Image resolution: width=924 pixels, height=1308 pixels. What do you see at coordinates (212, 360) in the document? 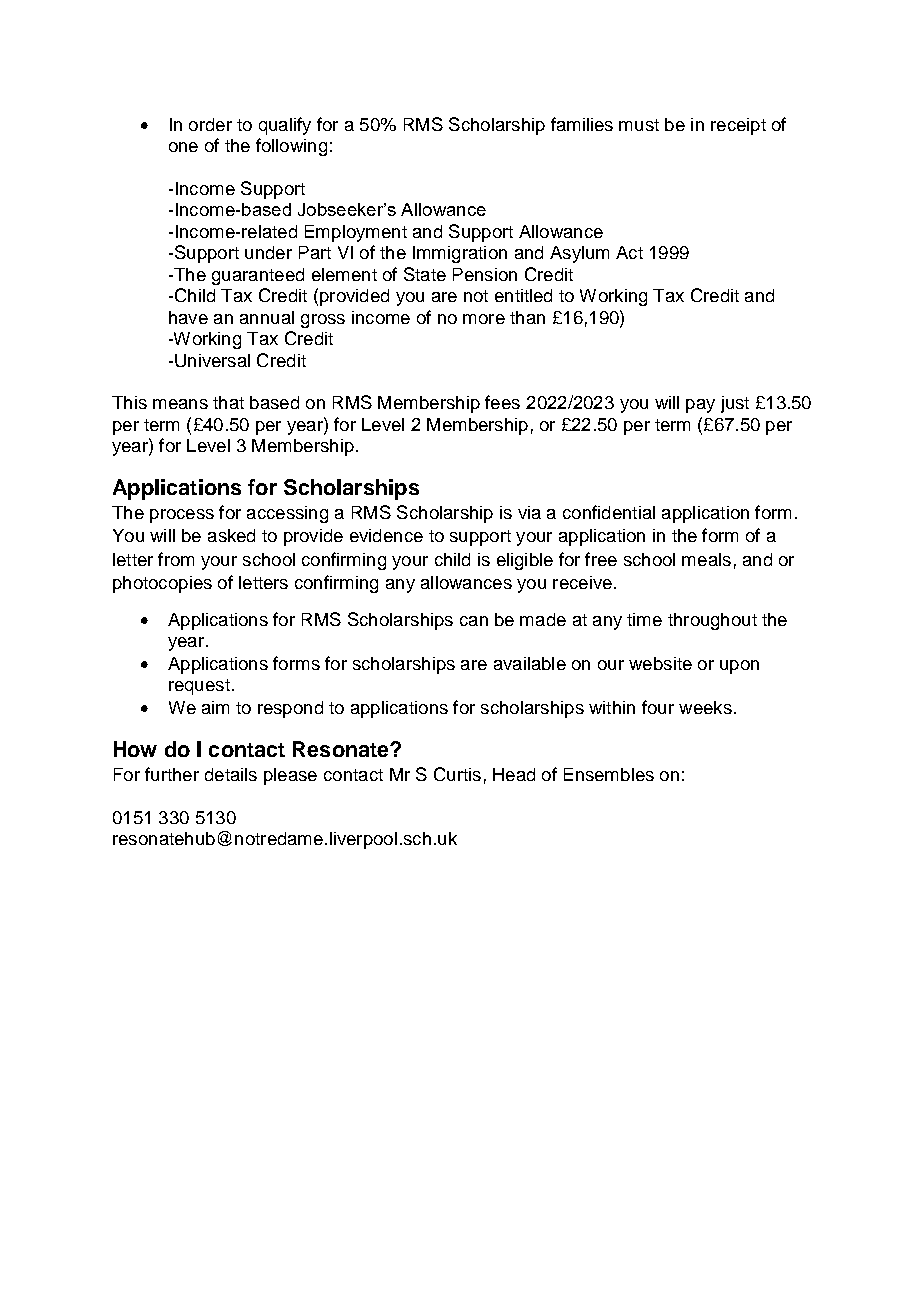
I see `Universal` at bounding box center [212, 360].
